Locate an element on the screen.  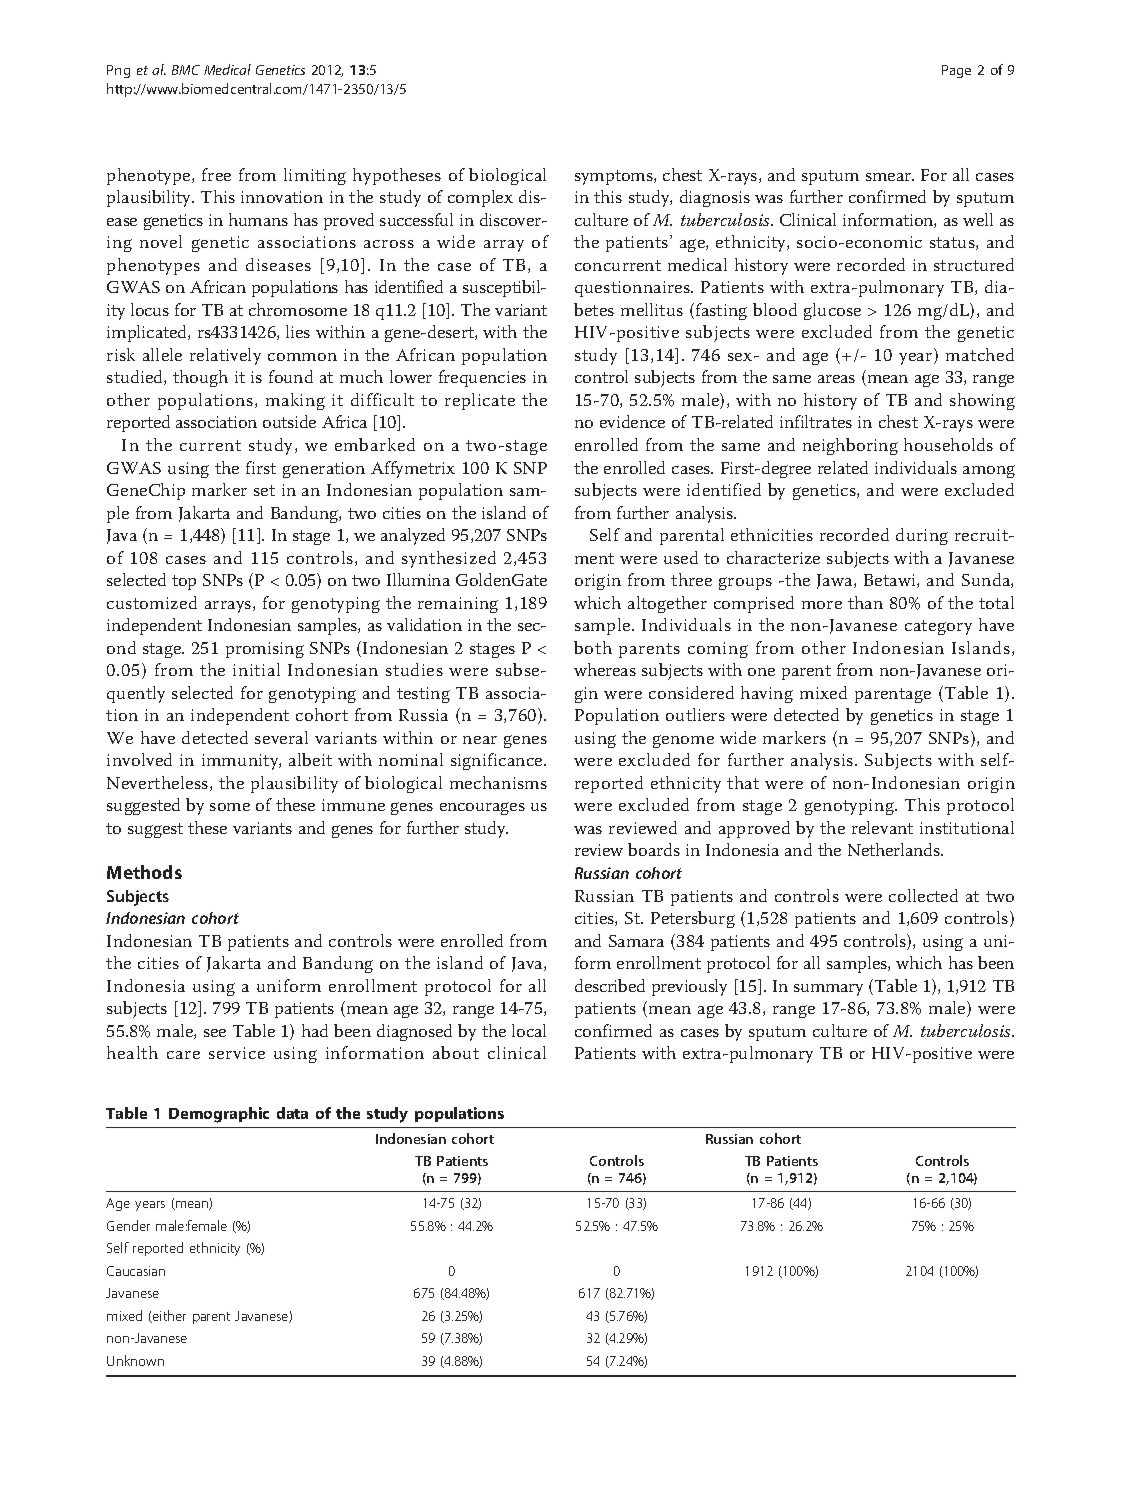
summary is located at coordinates (828, 990).
